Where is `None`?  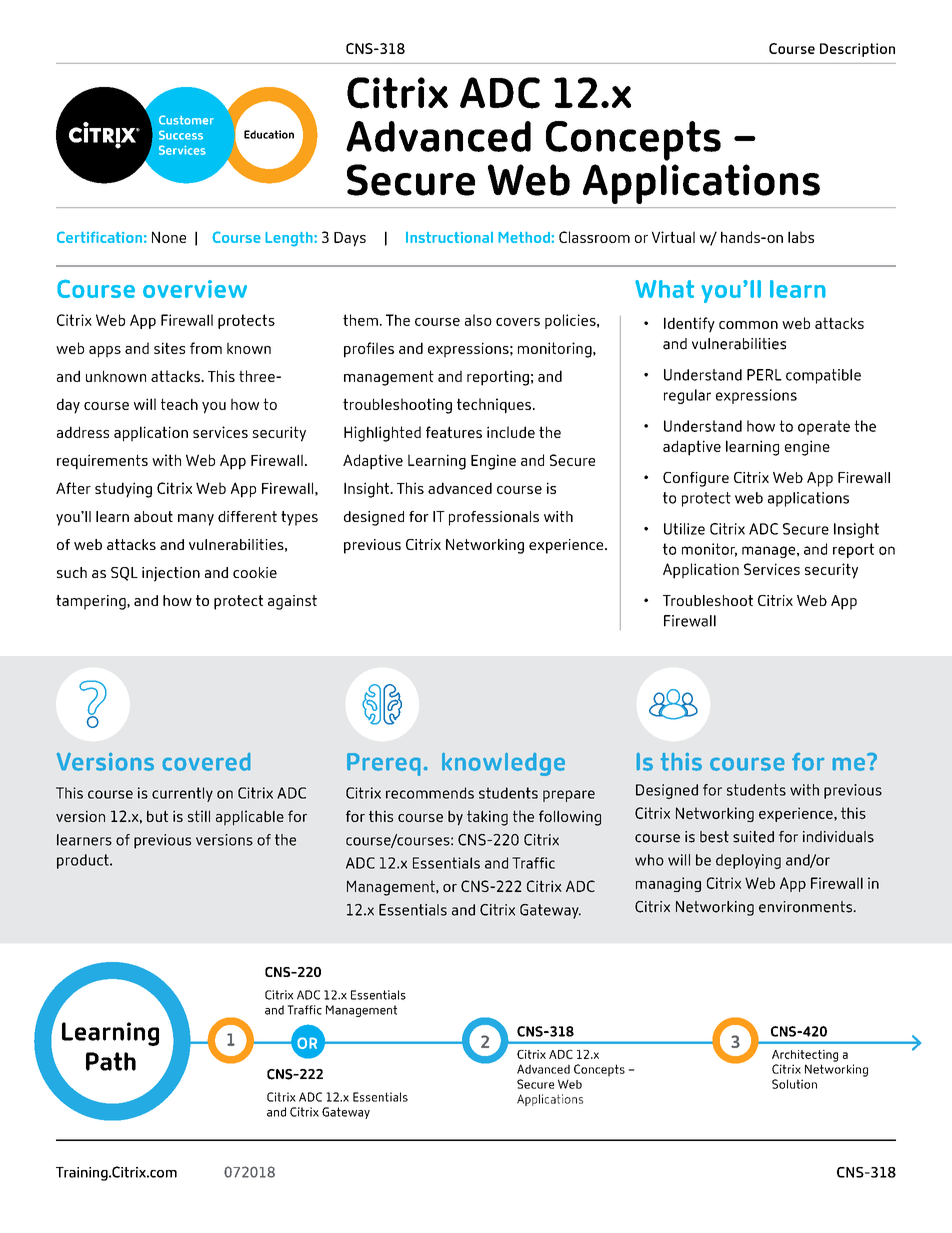
None is located at coordinates (169, 237).
